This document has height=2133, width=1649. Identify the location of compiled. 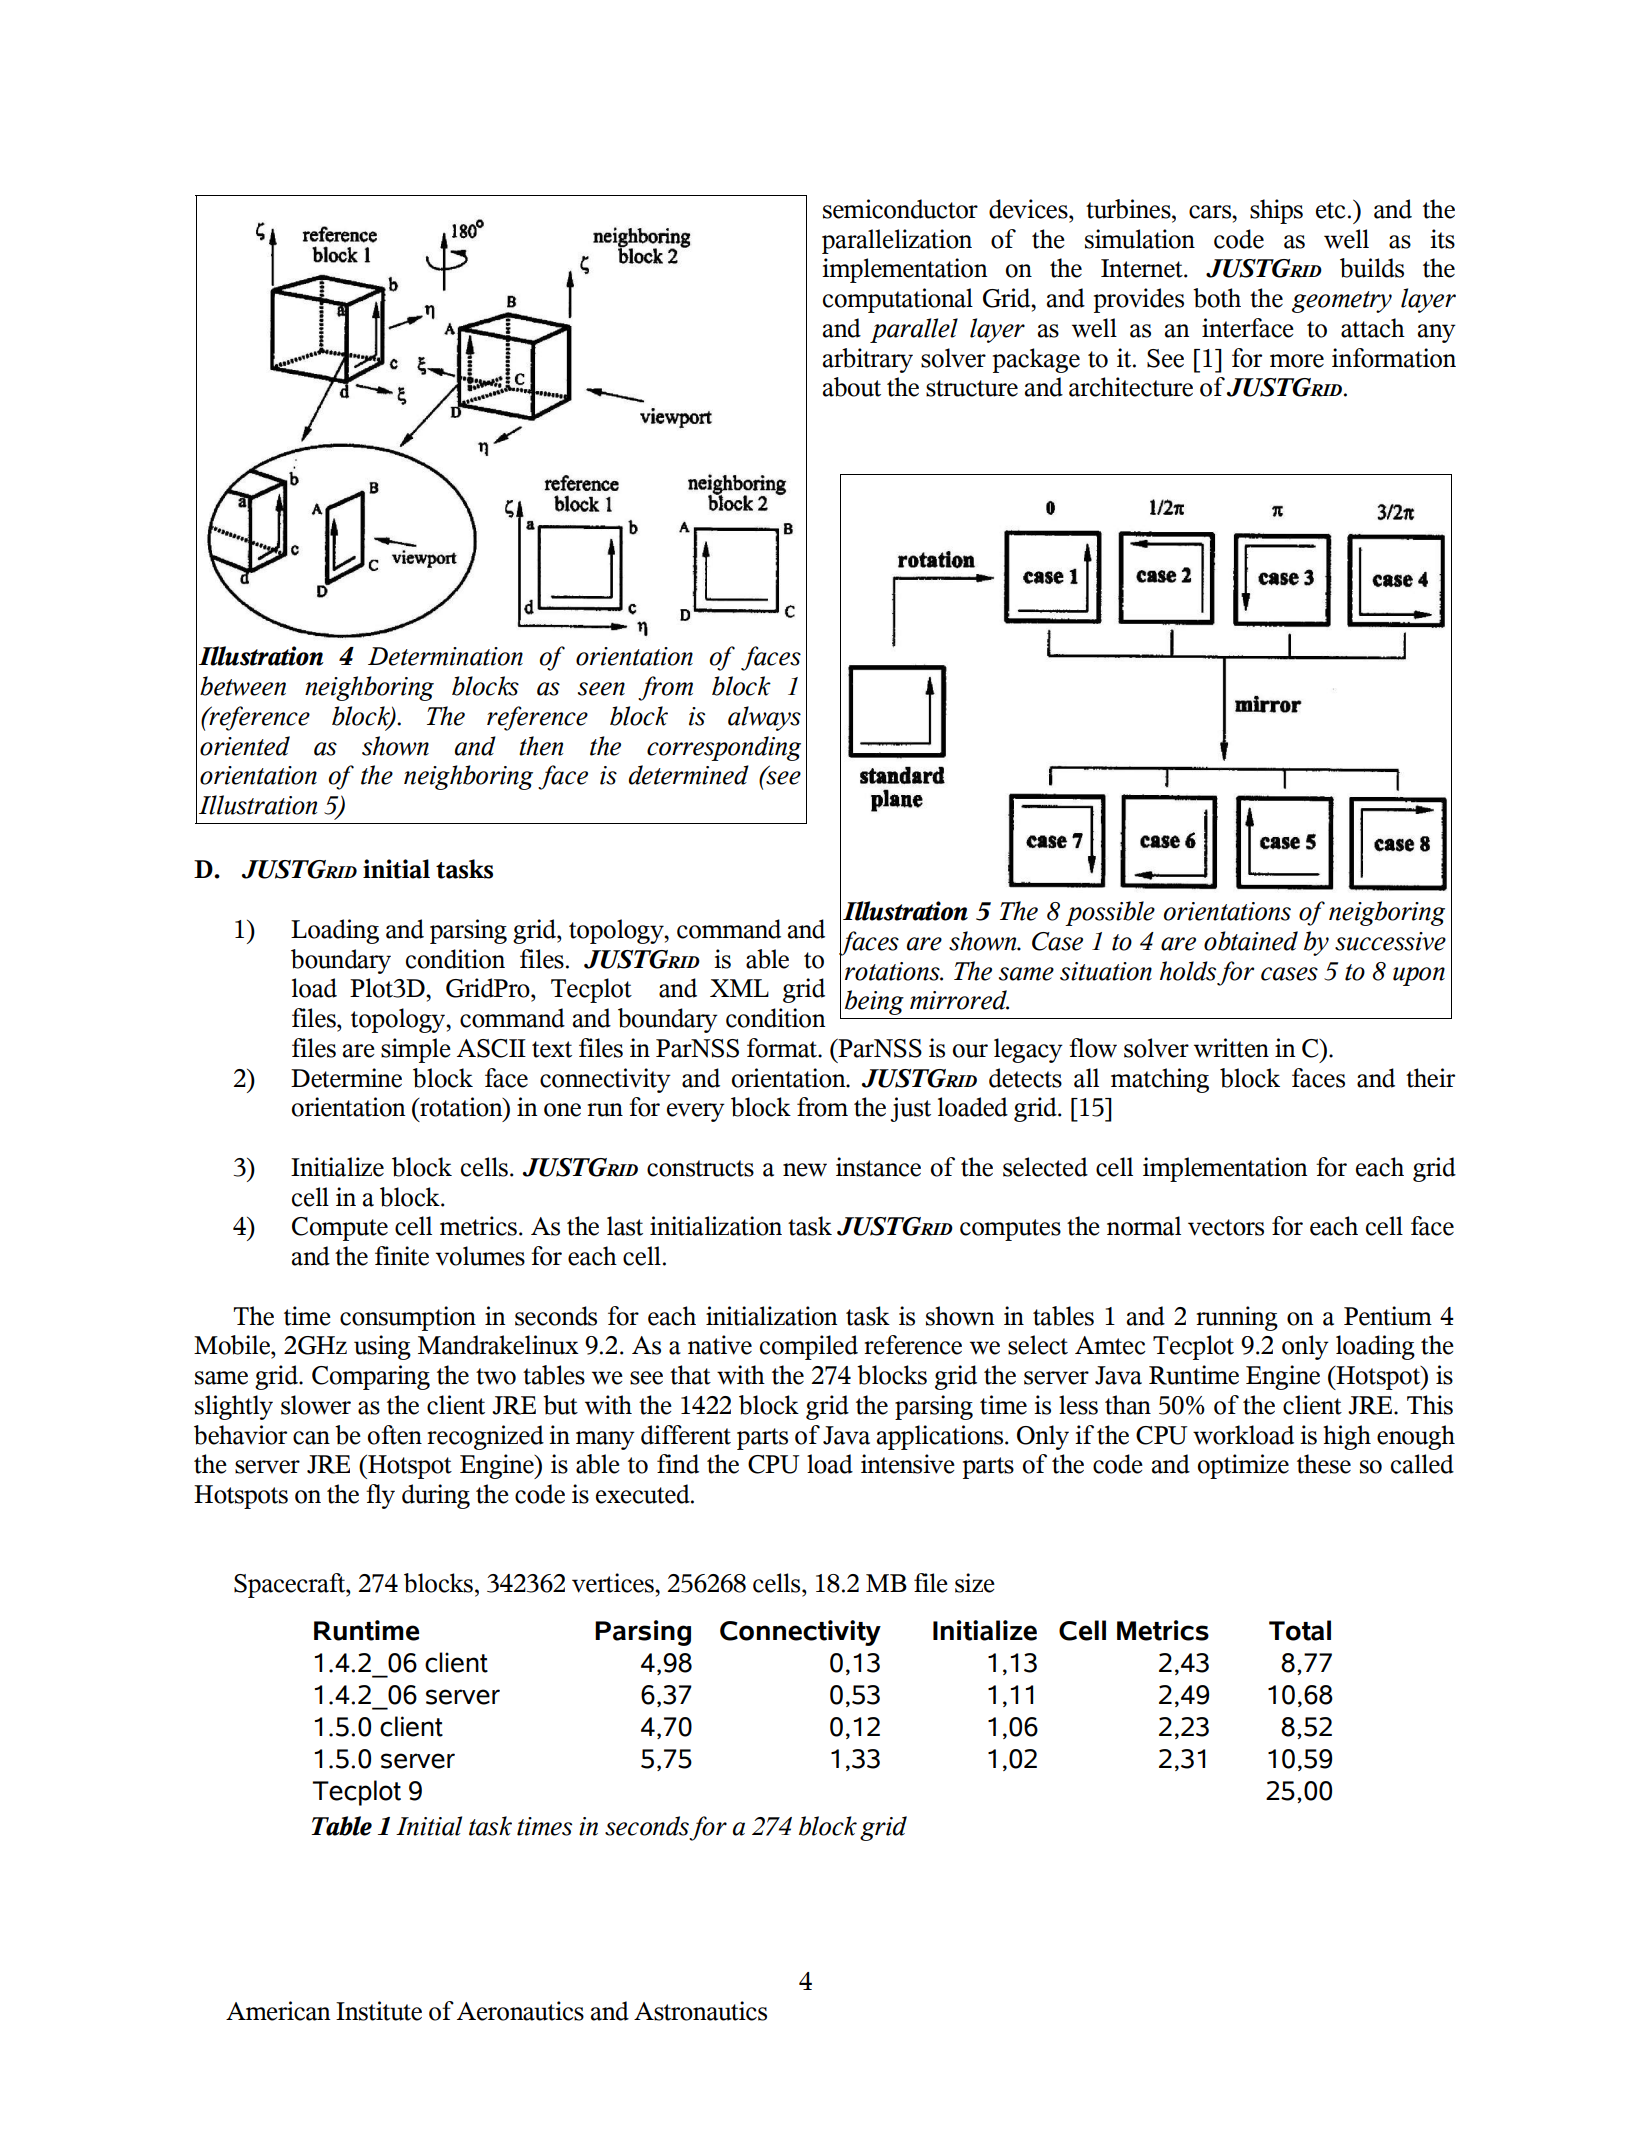
(809, 1347).
